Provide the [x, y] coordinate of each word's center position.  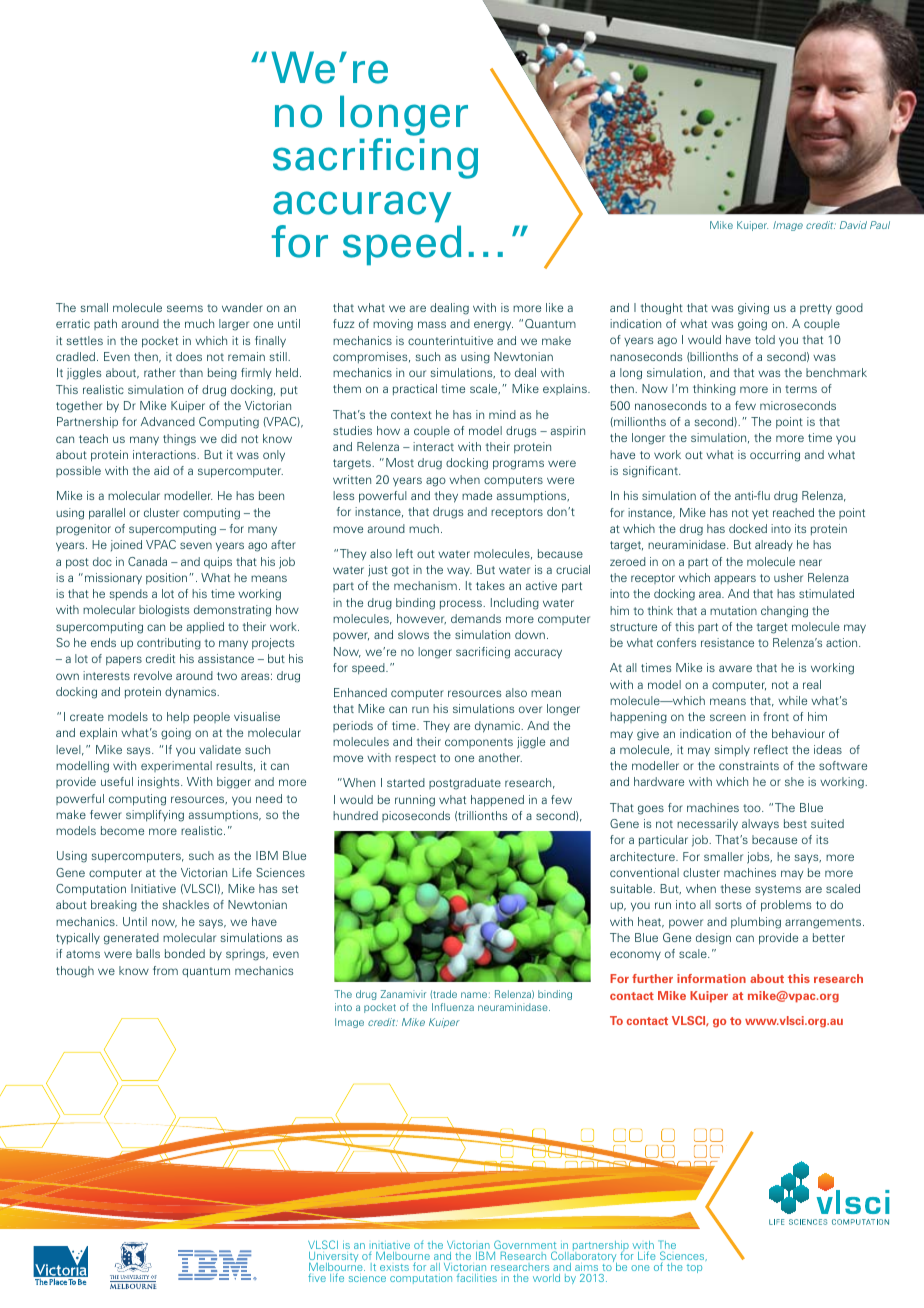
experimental [176, 766]
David [853, 225]
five [317, 1277]
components [479, 743]
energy [493, 326]
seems [185, 308]
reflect [771, 749]
